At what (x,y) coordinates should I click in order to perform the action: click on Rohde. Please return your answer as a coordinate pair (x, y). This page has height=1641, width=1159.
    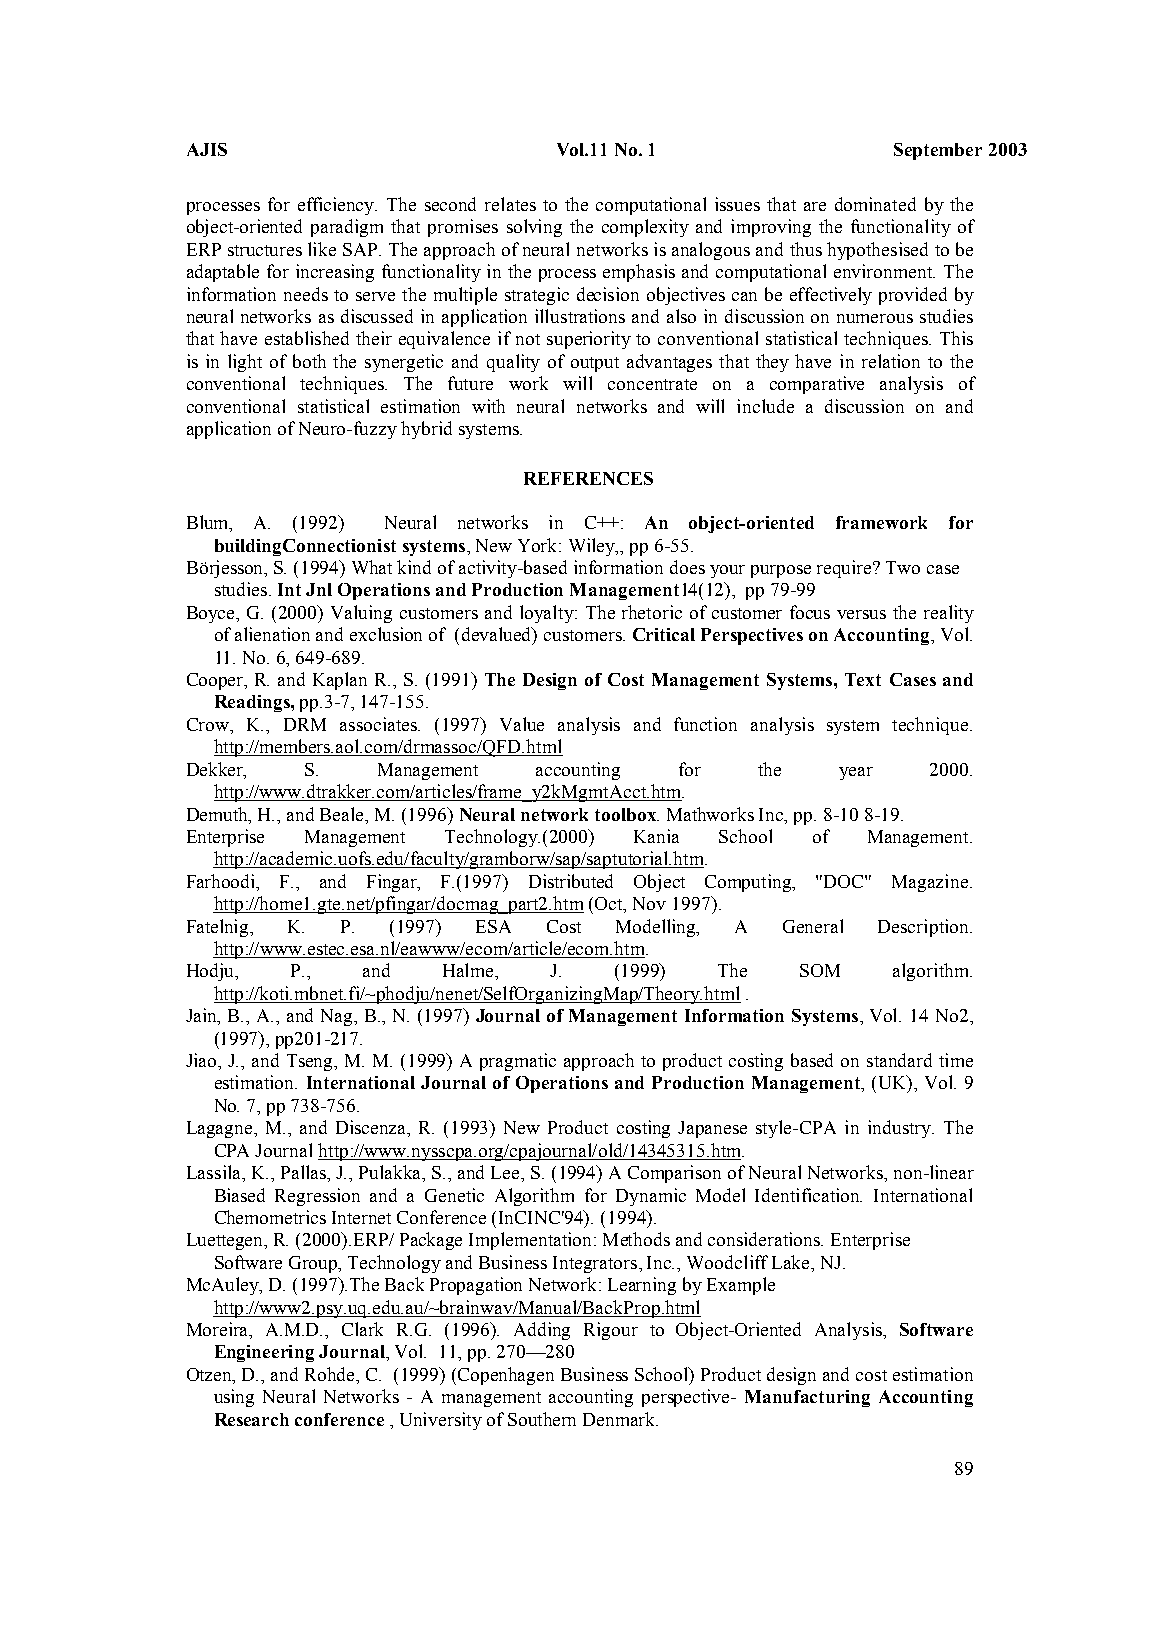
    Looking at the image, I should click on (331, 1375).
